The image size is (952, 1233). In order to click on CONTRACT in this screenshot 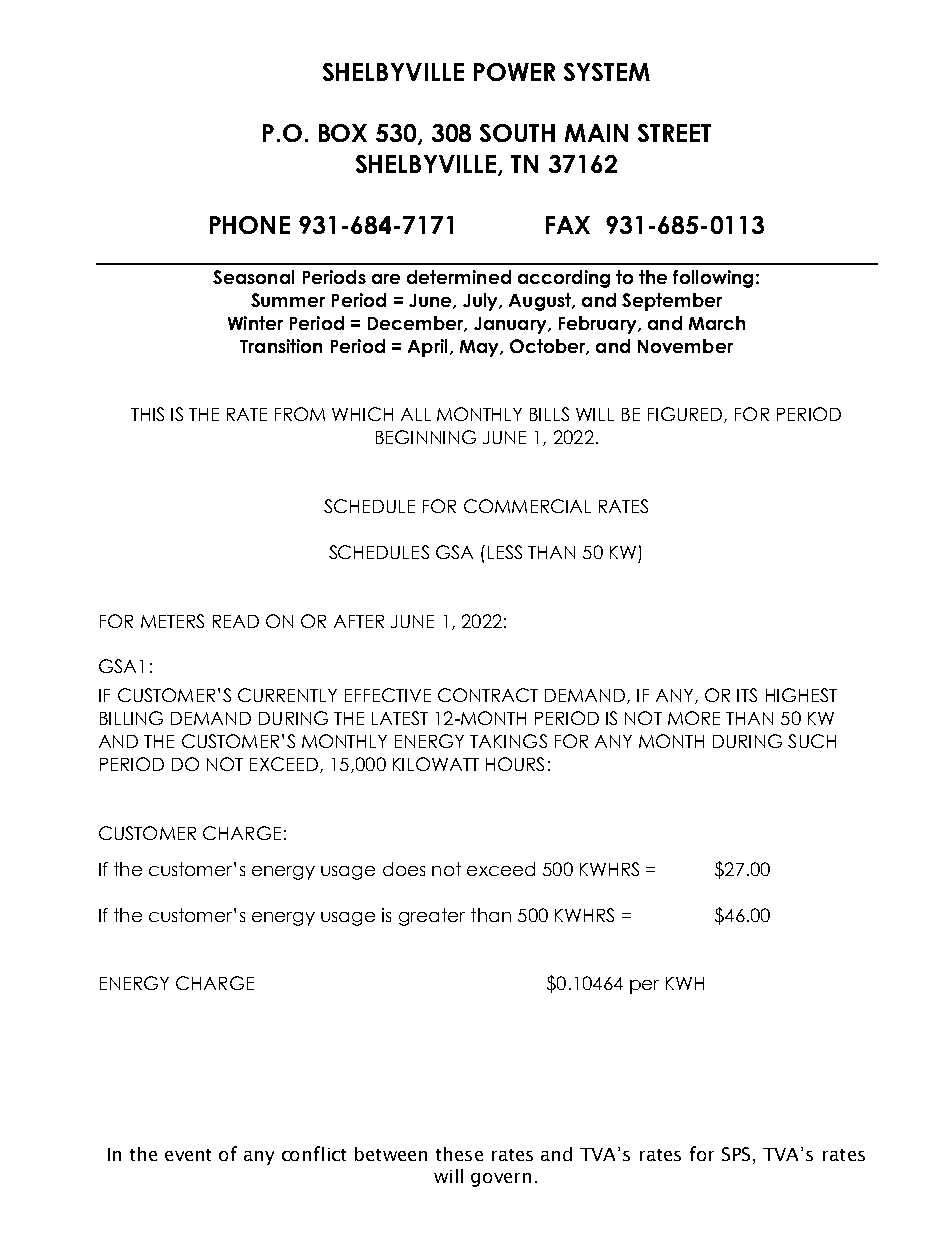, I will do `click(488, 695)`.
